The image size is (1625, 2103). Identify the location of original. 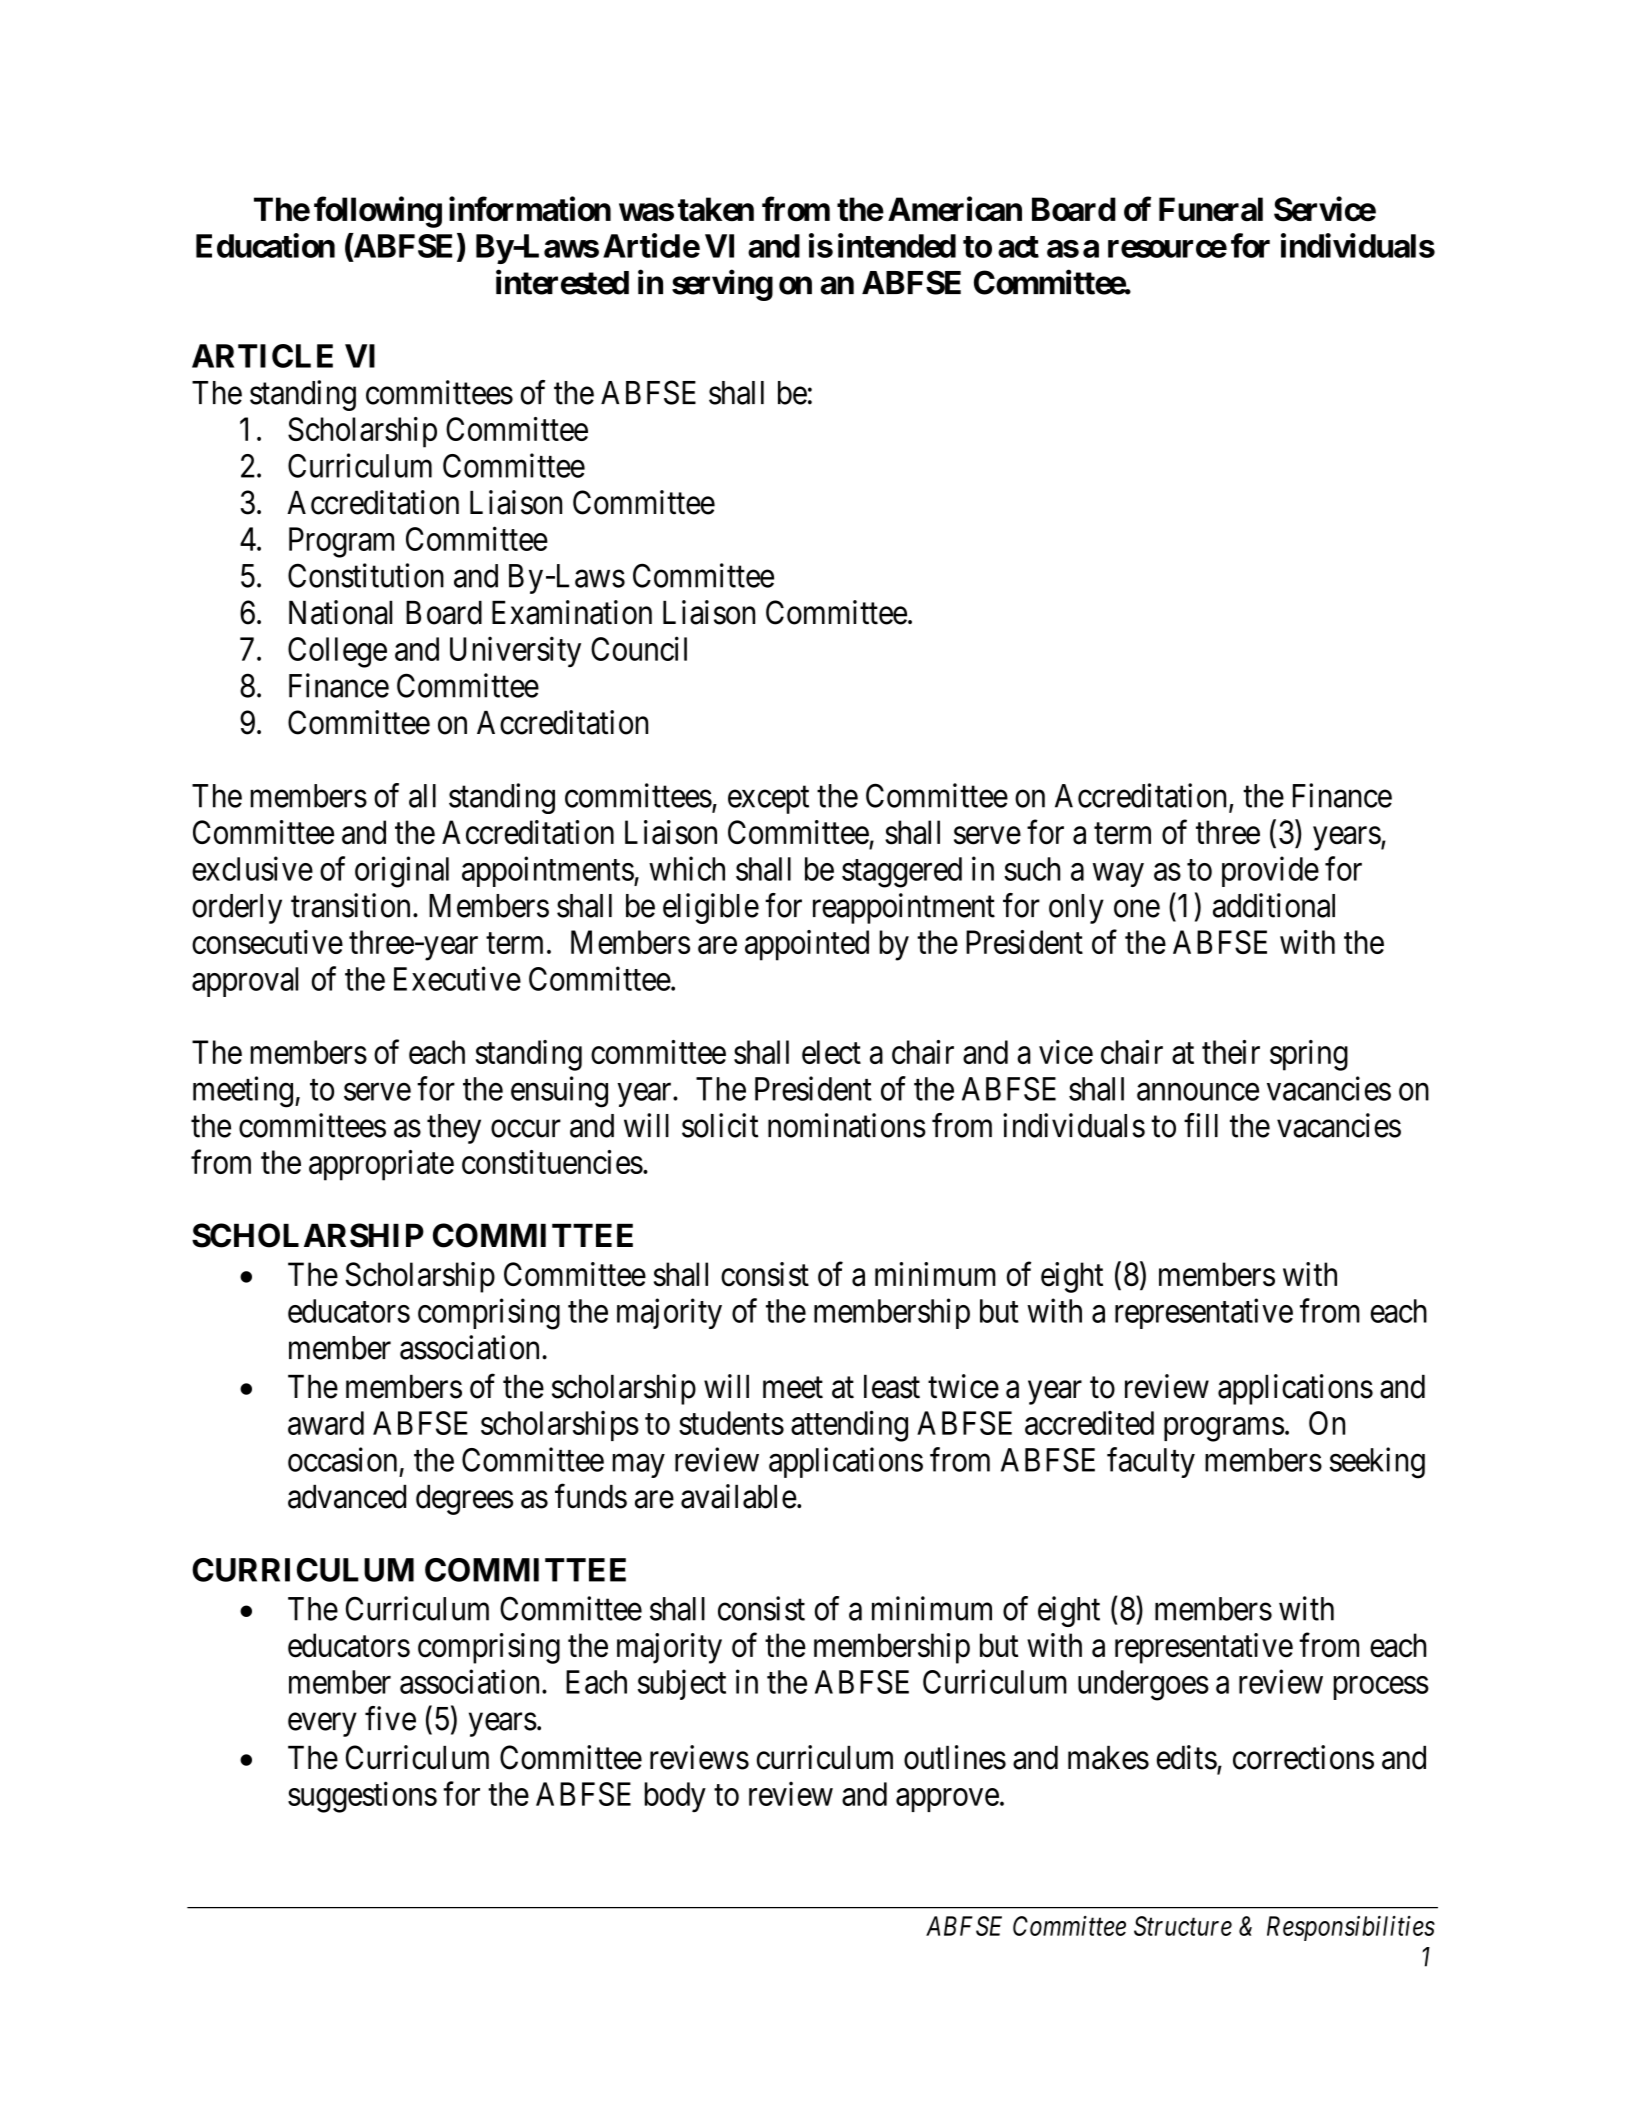
(402, 872).
